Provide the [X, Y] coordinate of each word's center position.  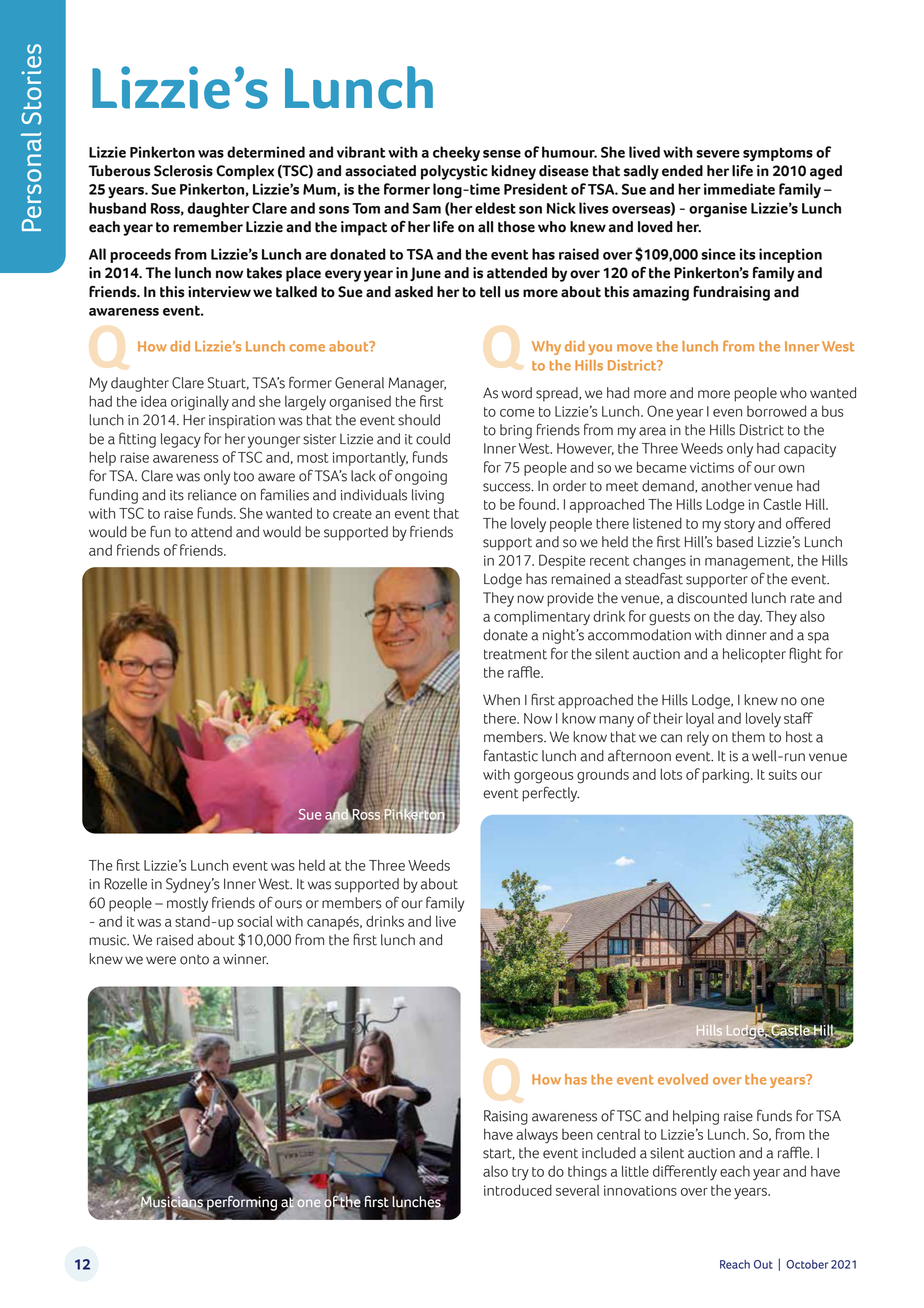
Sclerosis [183, 171]
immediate [739, 189]
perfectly [550, 794]
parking [725, 776]
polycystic [454, 172]
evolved [683, 1079]
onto [194, 960]
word [516, 393]
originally [200, 403]
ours [288, 904]
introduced [518, 1190]
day [750, 618]
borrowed [776, 411]
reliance [212, 495]
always [537, 1136]
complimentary [542, 618]
